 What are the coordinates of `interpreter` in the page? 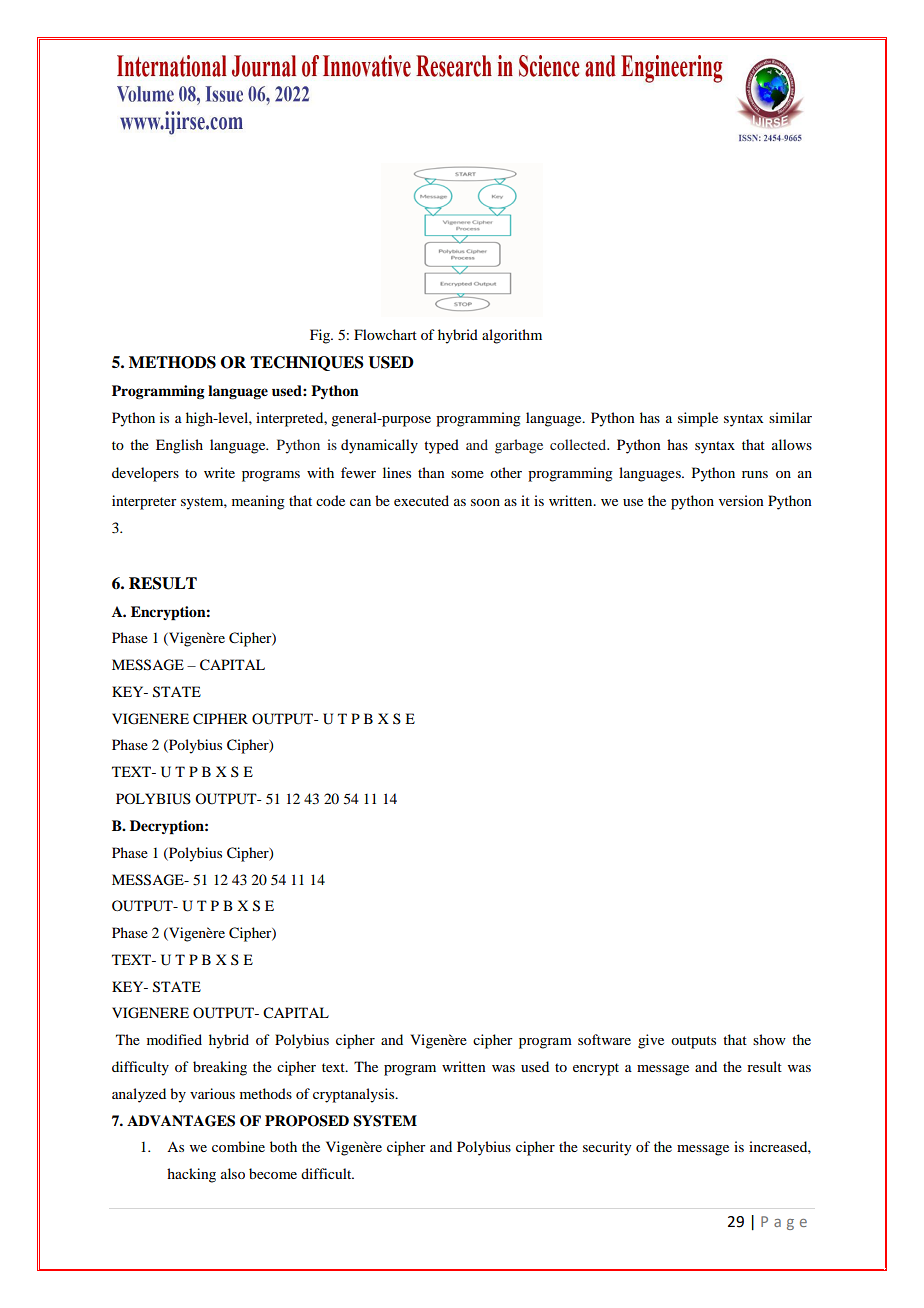 It's located at (144, 502).
